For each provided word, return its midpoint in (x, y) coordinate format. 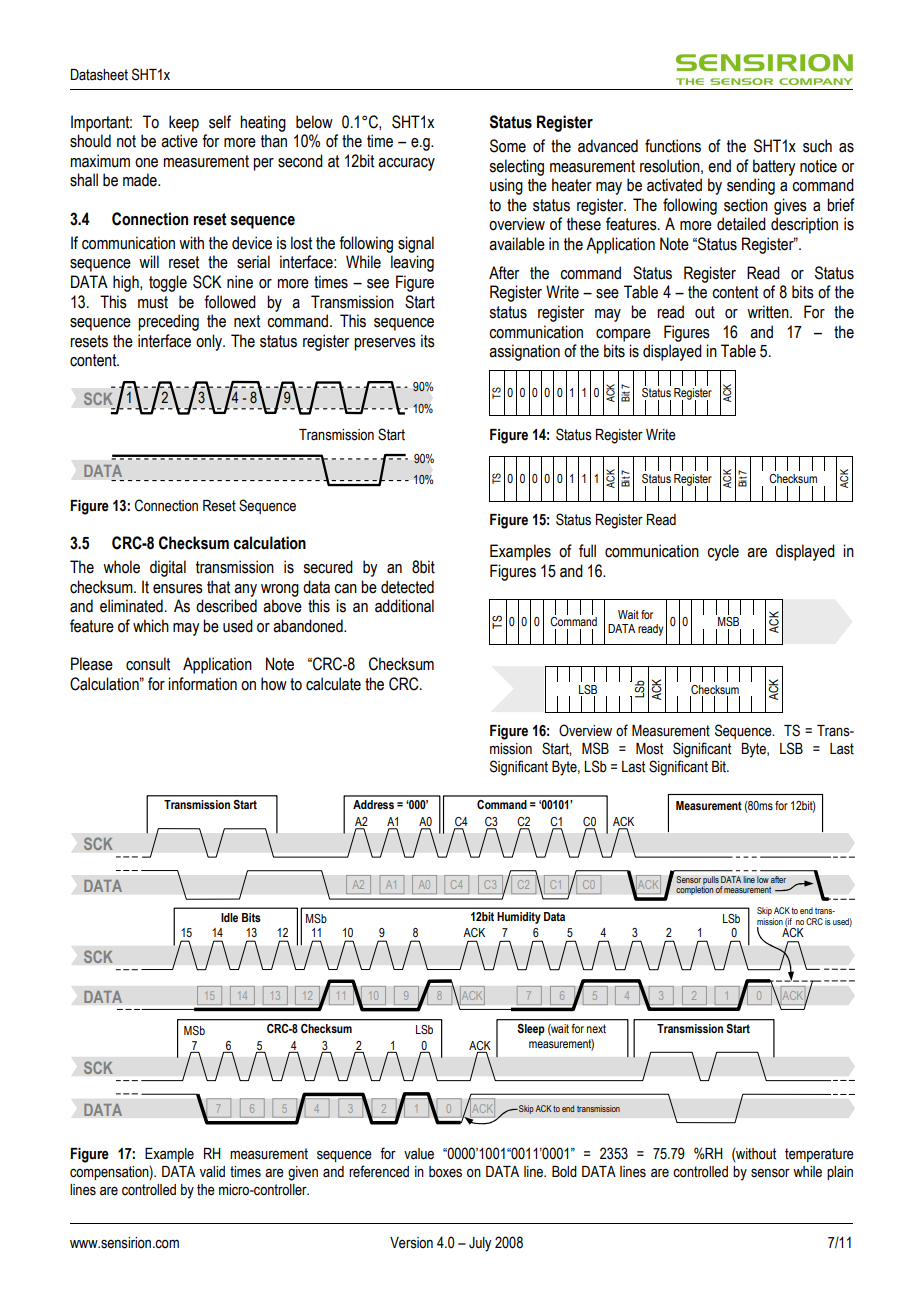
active (179, 141)
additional (404, 606)
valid (212, 1172)
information (202, 684)
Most (649, 749)
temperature (819, 1155)
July (480, 1244)
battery (774, 167)
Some (508, 146)
